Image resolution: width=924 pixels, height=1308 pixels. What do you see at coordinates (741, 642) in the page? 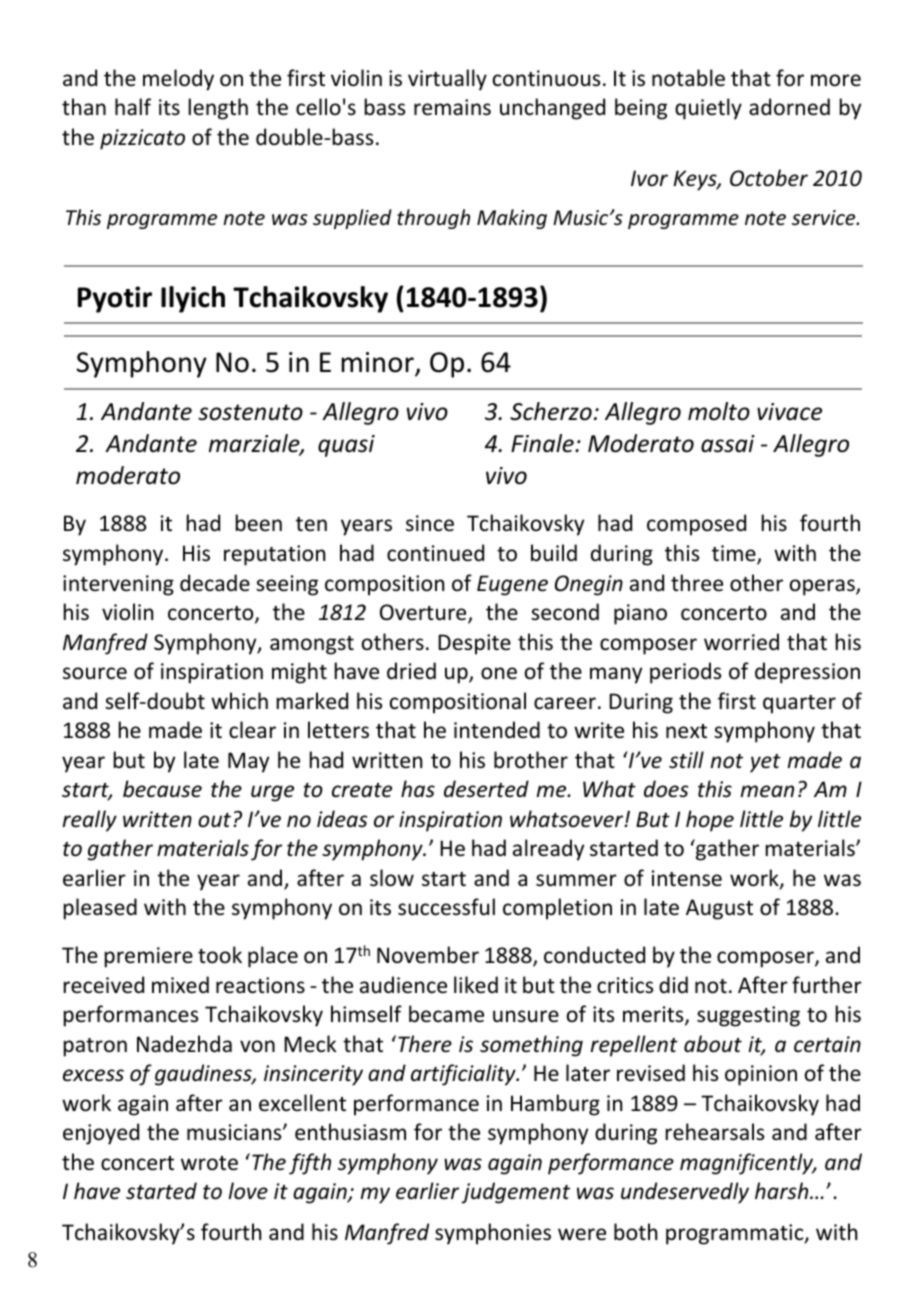
I see `worried` at bounding box center [741, 642].
